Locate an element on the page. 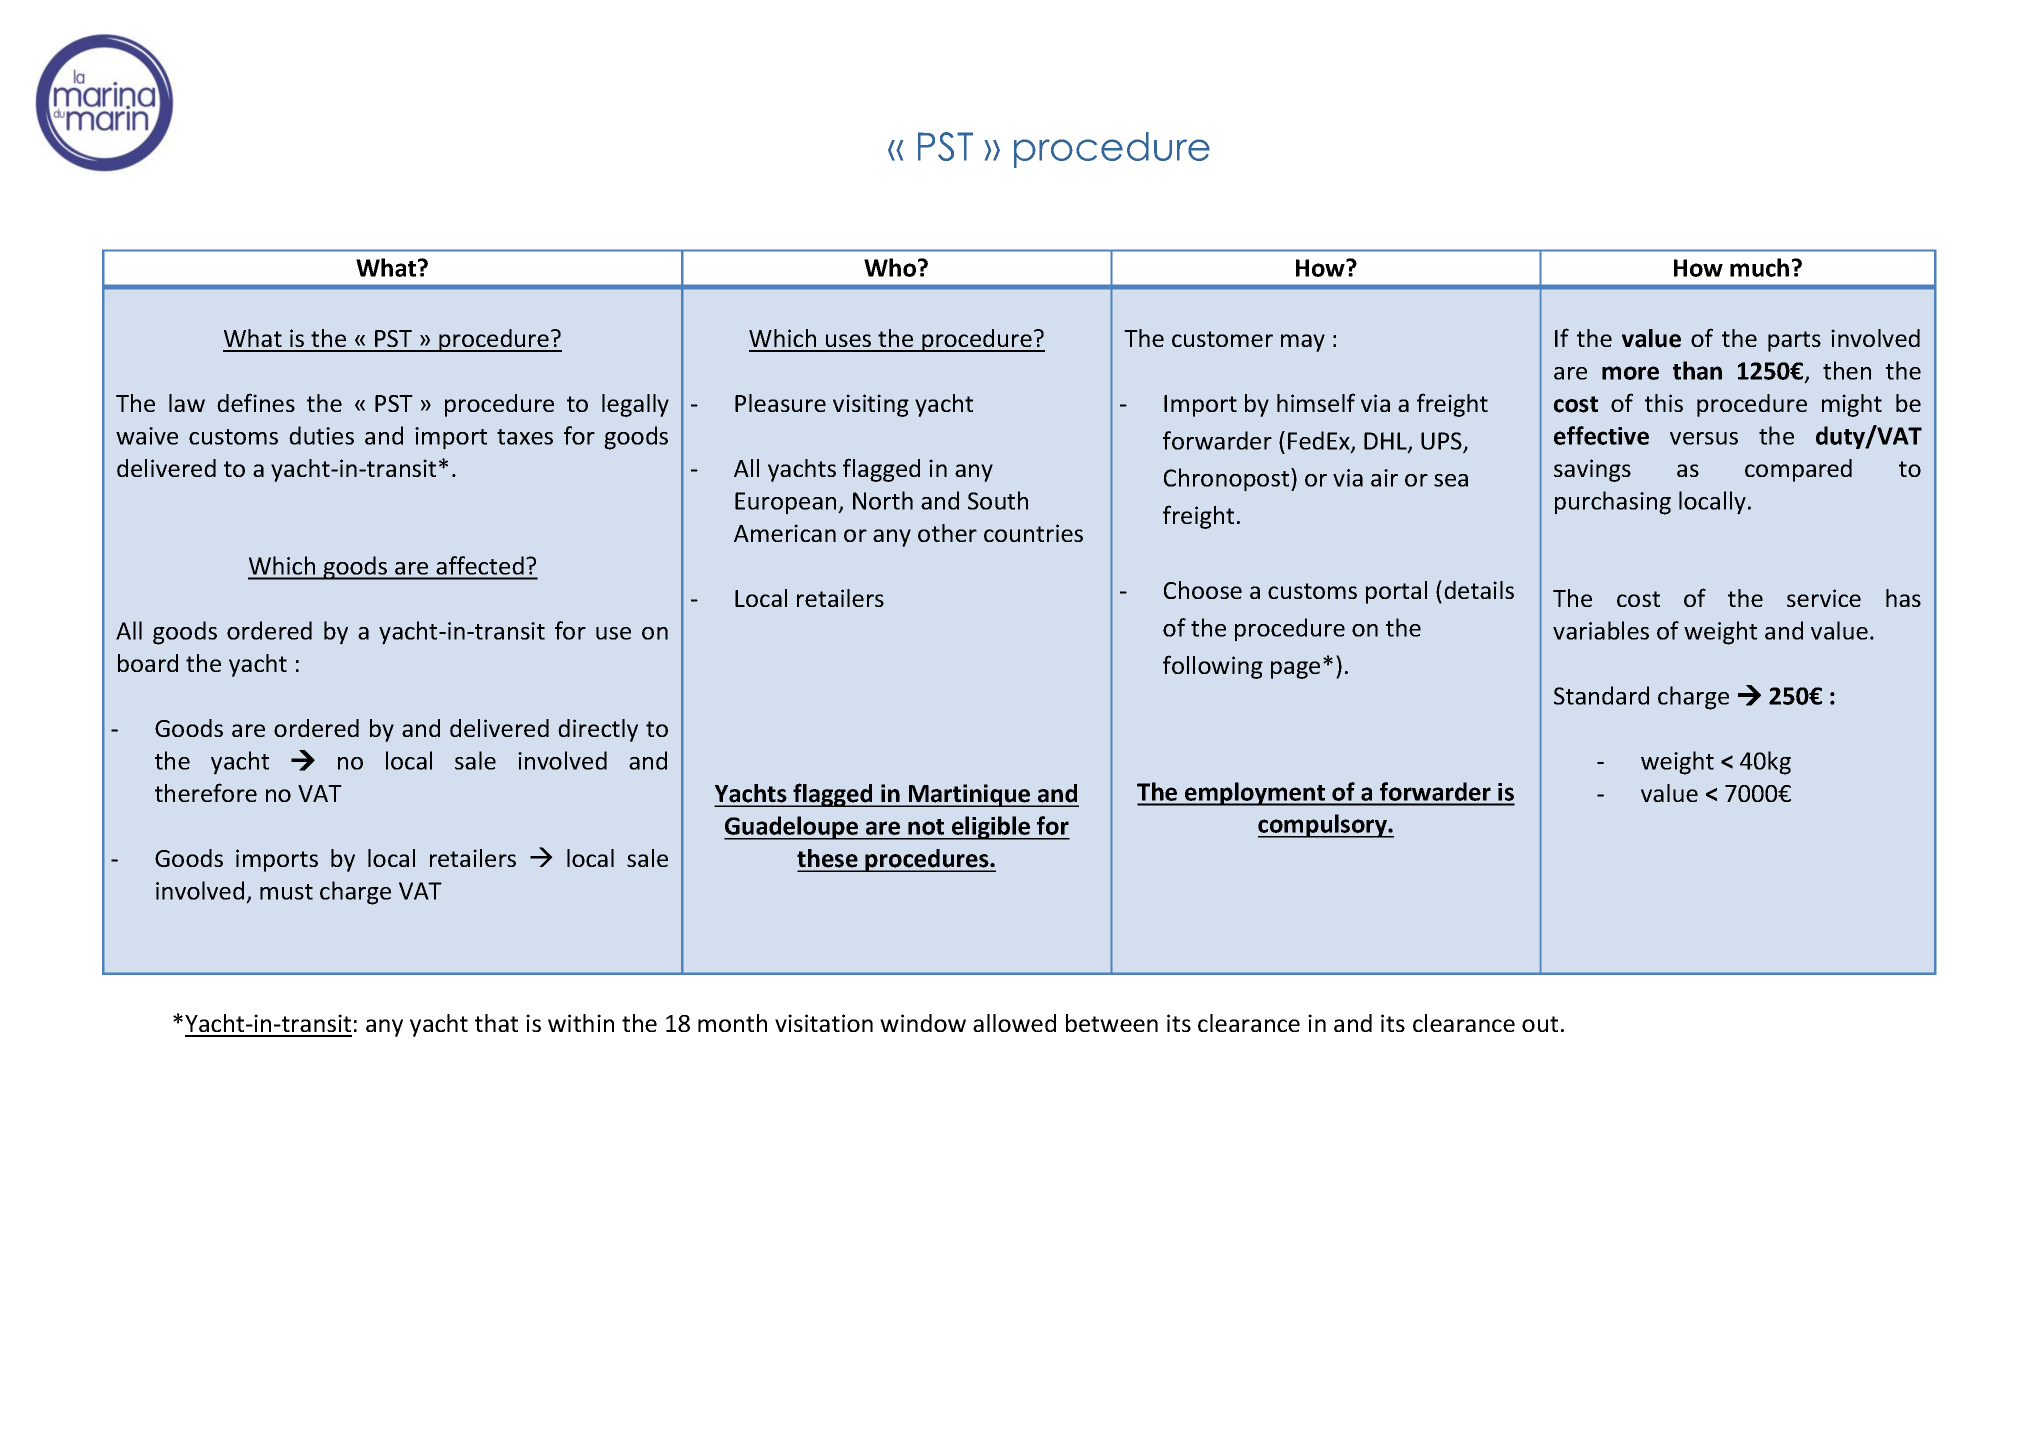  that is located at coordinates (496, 1023).
